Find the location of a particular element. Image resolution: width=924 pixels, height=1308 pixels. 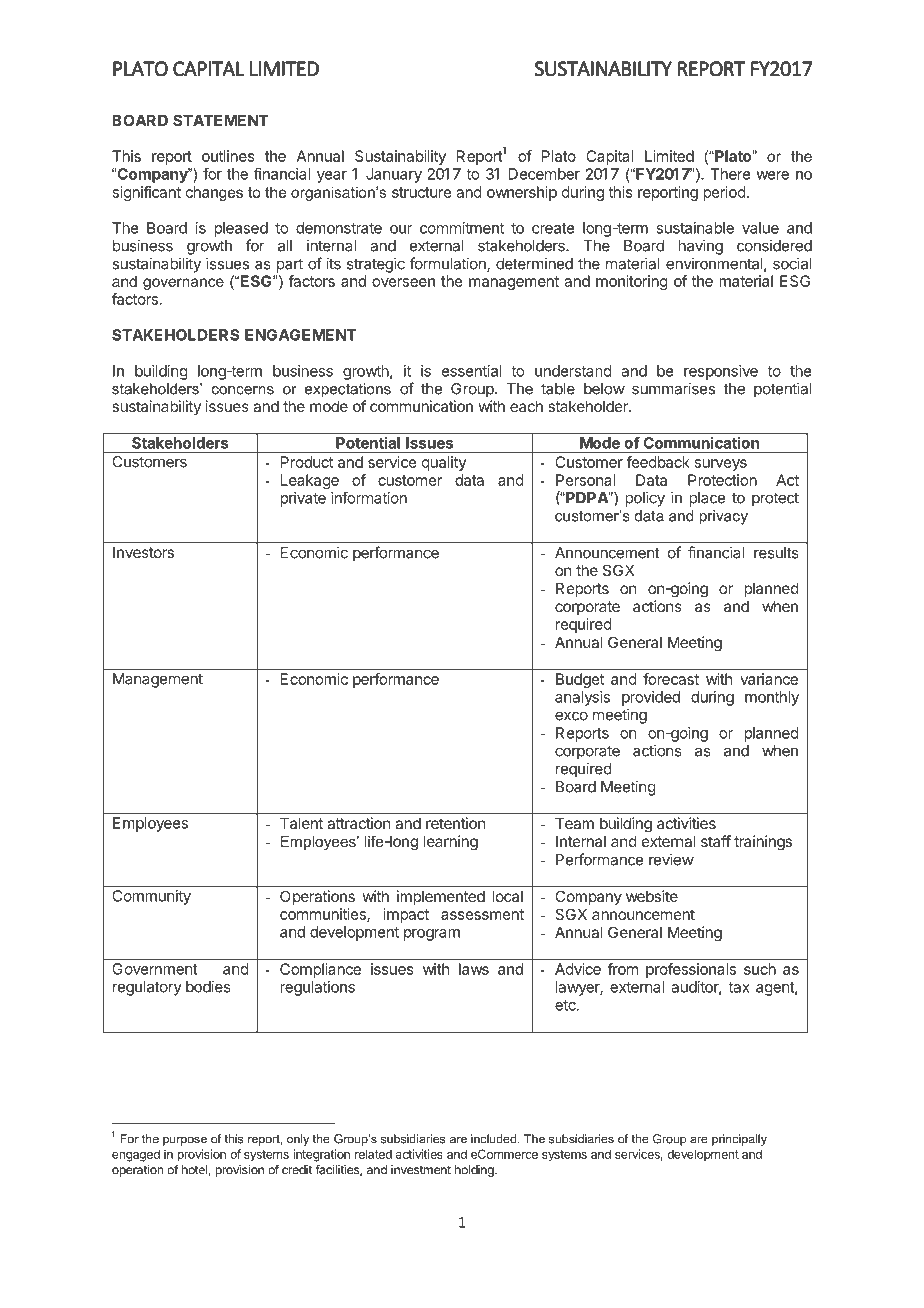

retention is located at coordinates (455, 823).
